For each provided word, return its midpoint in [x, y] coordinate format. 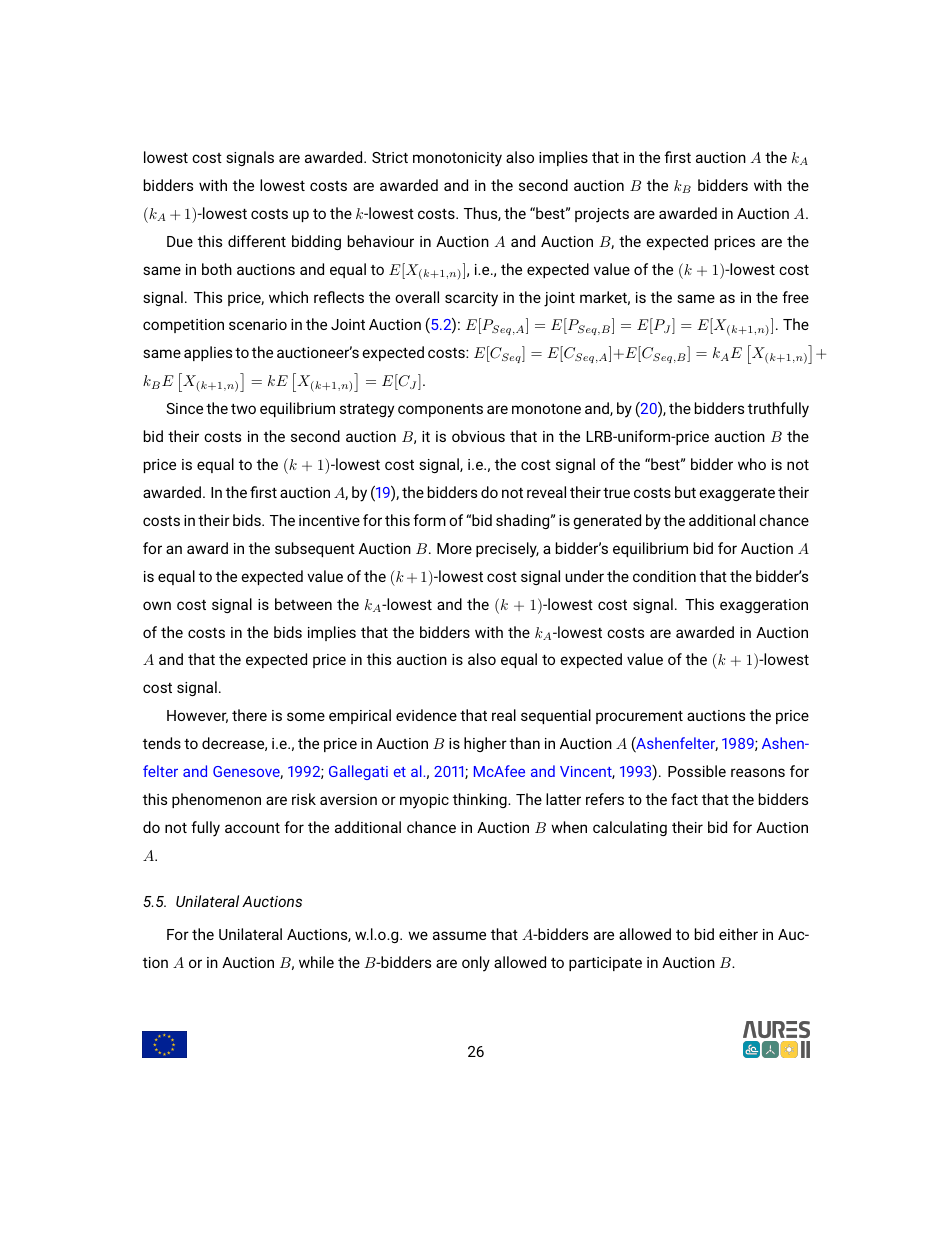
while [316, 962]
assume [459, 935]
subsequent [315, 549]
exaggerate [737, 494]
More [454, 548]
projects [602, 215]
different [257, 241]
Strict [390, 157]
